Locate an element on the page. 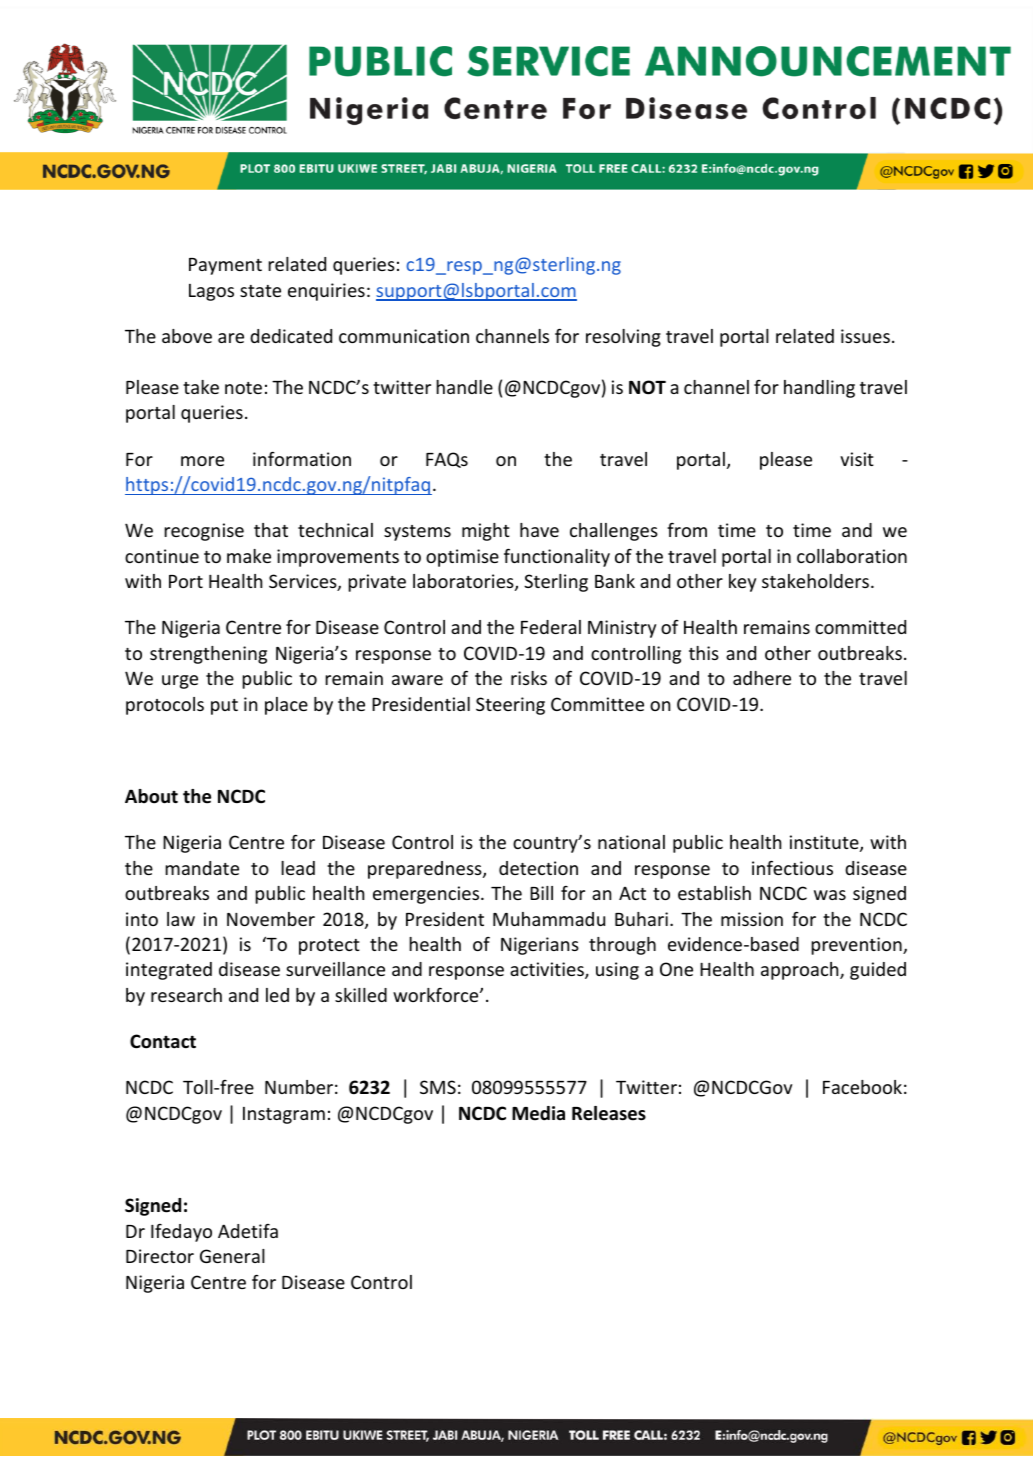 The width and height of the document is (1033, 1461). collaboration is located at coordinates (852, 556).
